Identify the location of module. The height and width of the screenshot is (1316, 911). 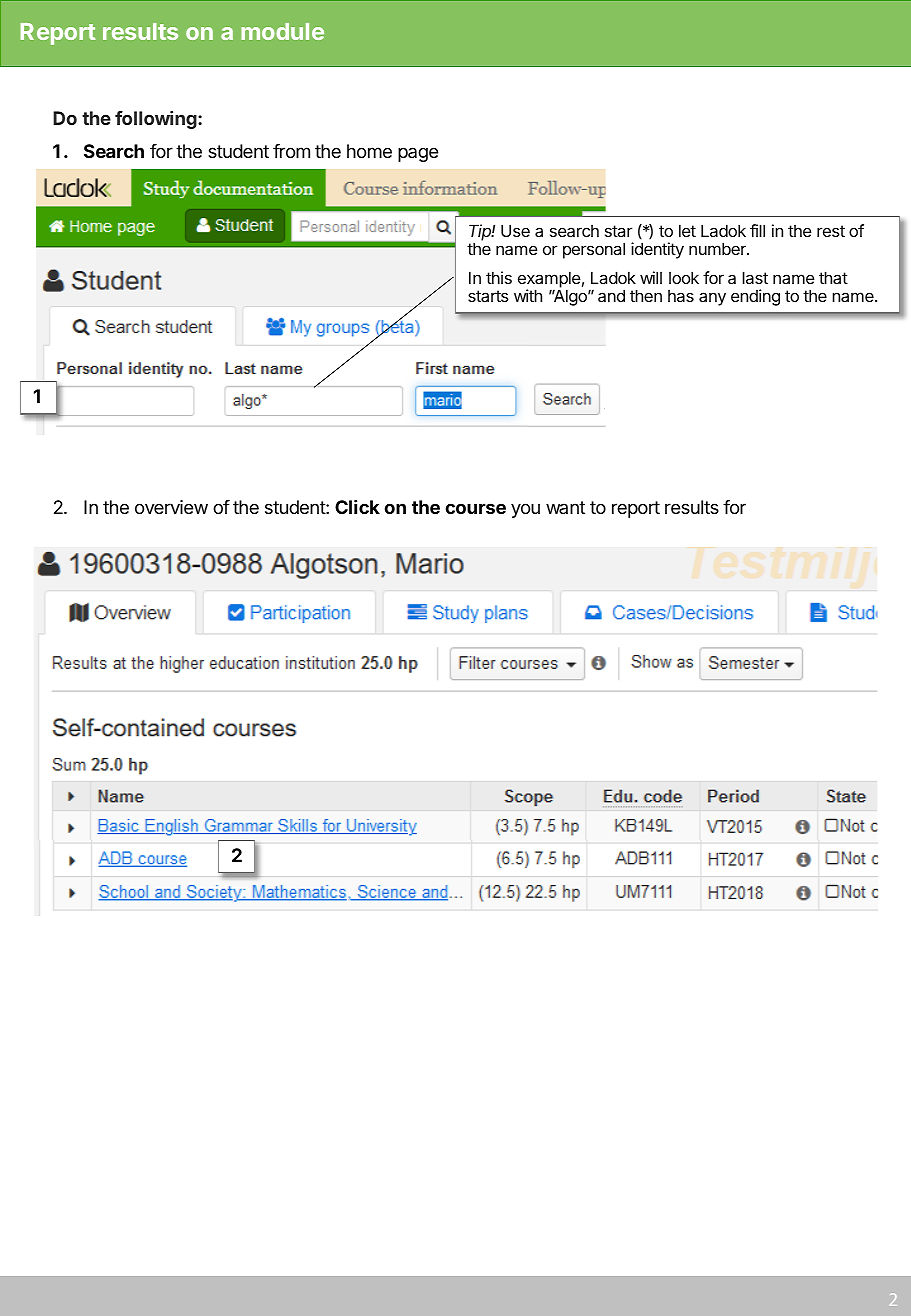
(282, 31).
